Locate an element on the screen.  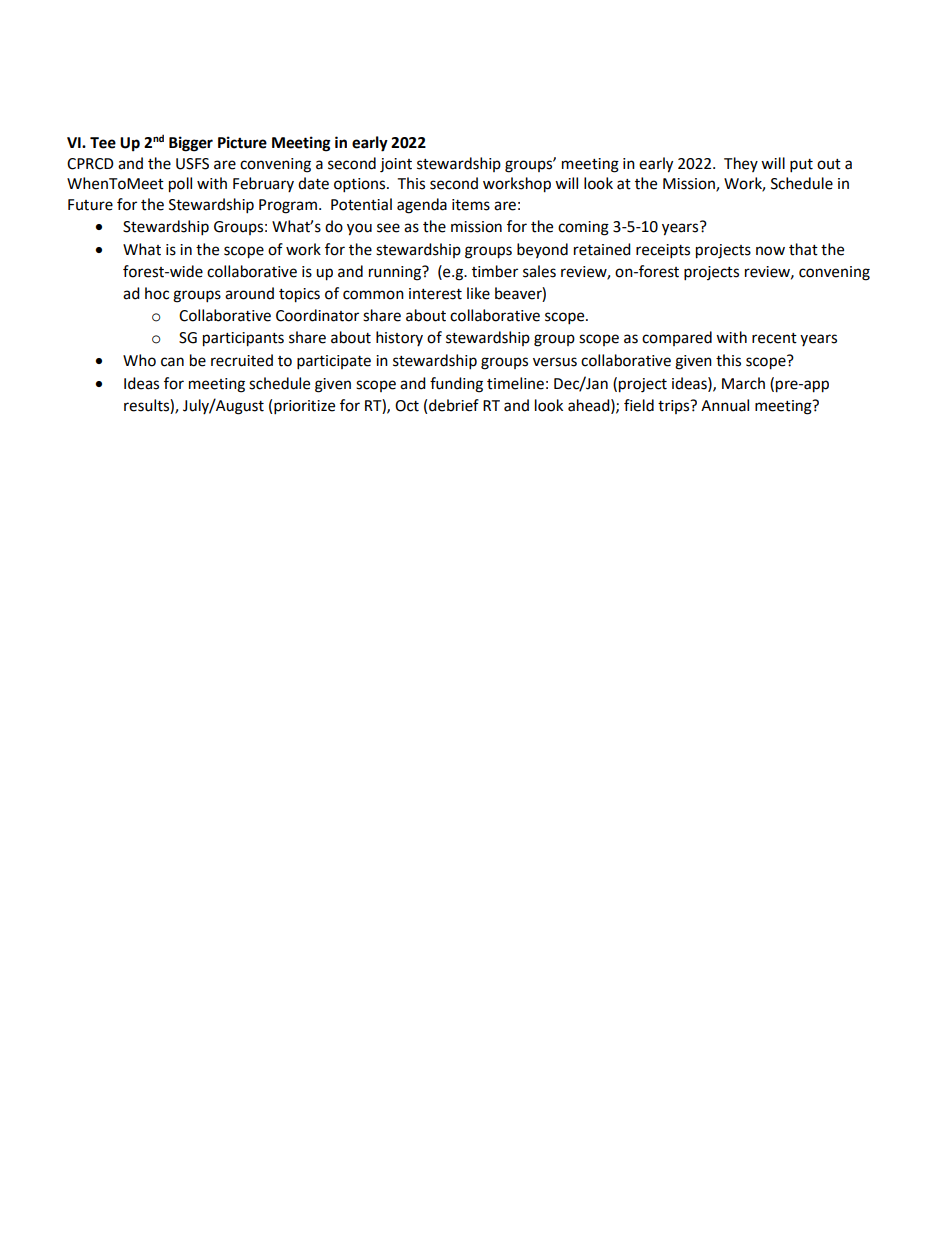
debrief is located at coordinates (454, 405).
